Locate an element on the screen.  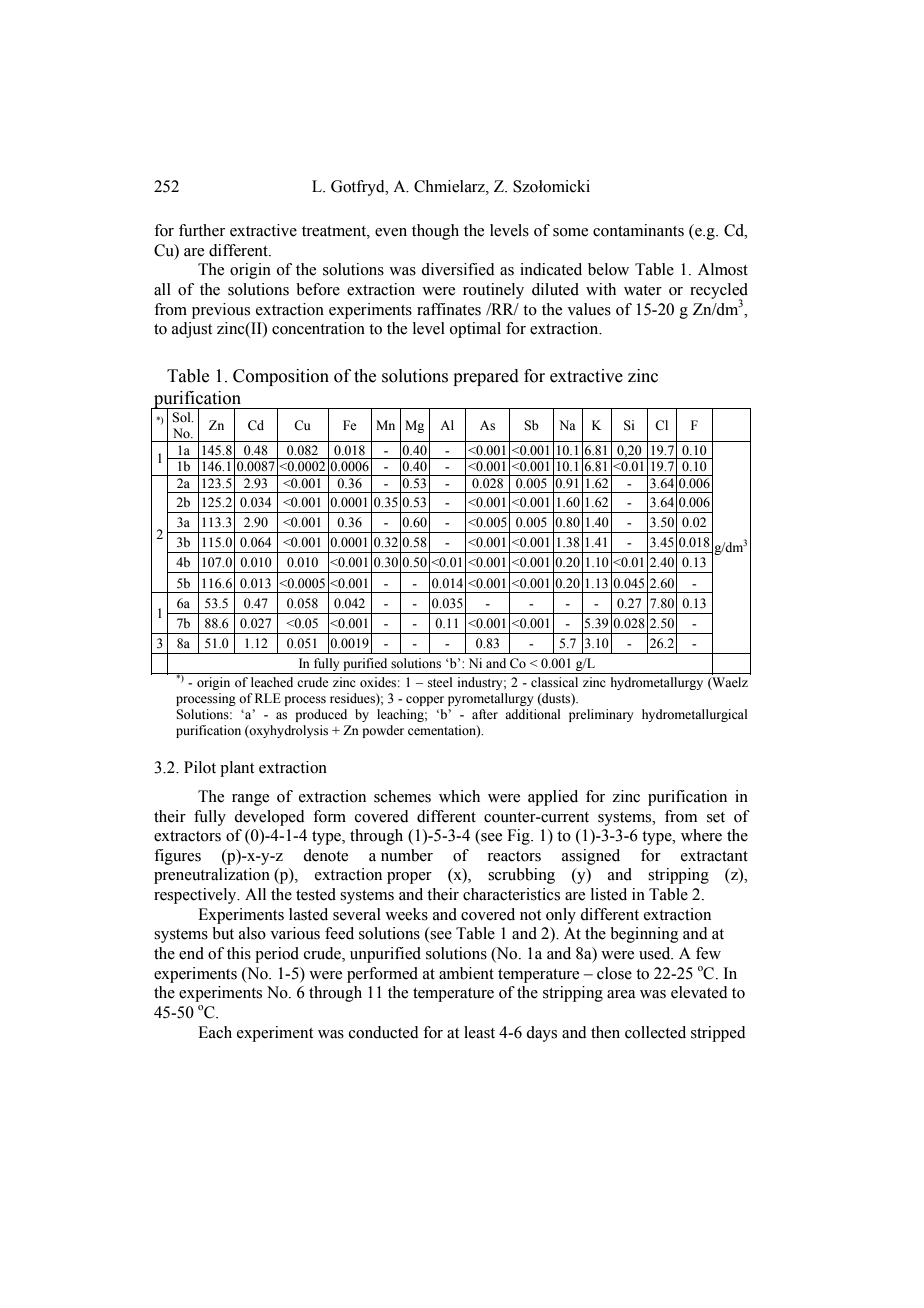
number is located at coordinates (407, 855).
